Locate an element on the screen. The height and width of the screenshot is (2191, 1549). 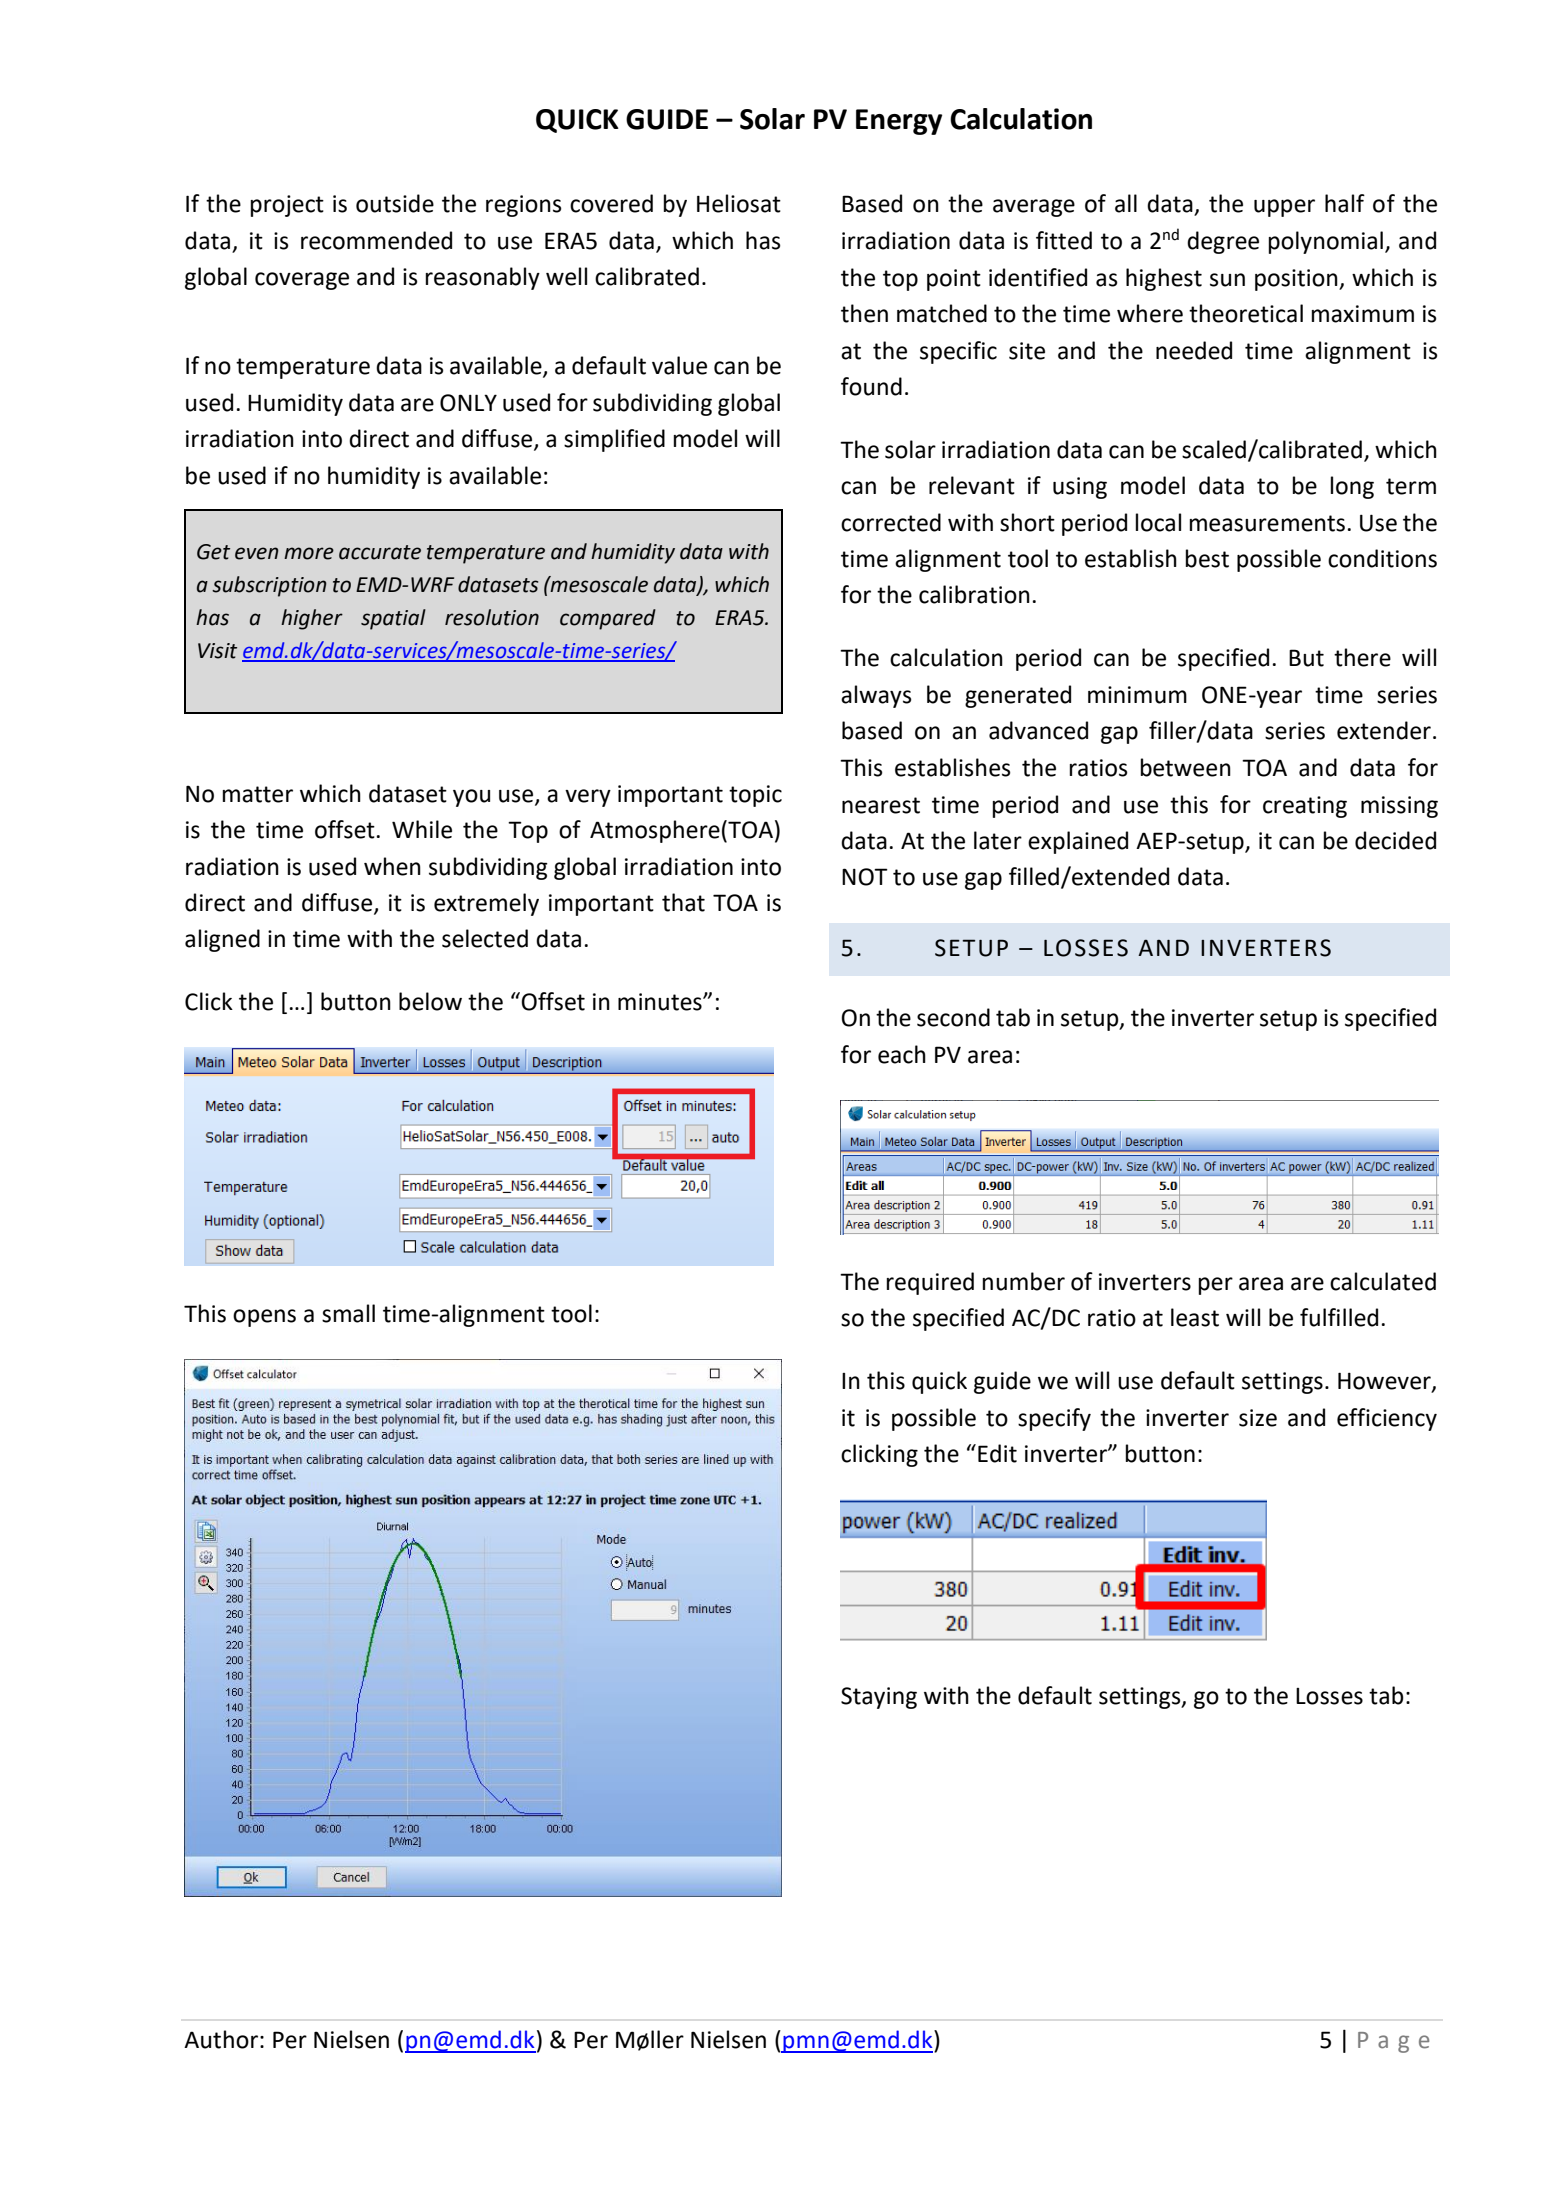
Energy is located at coordinates (899, 122).
